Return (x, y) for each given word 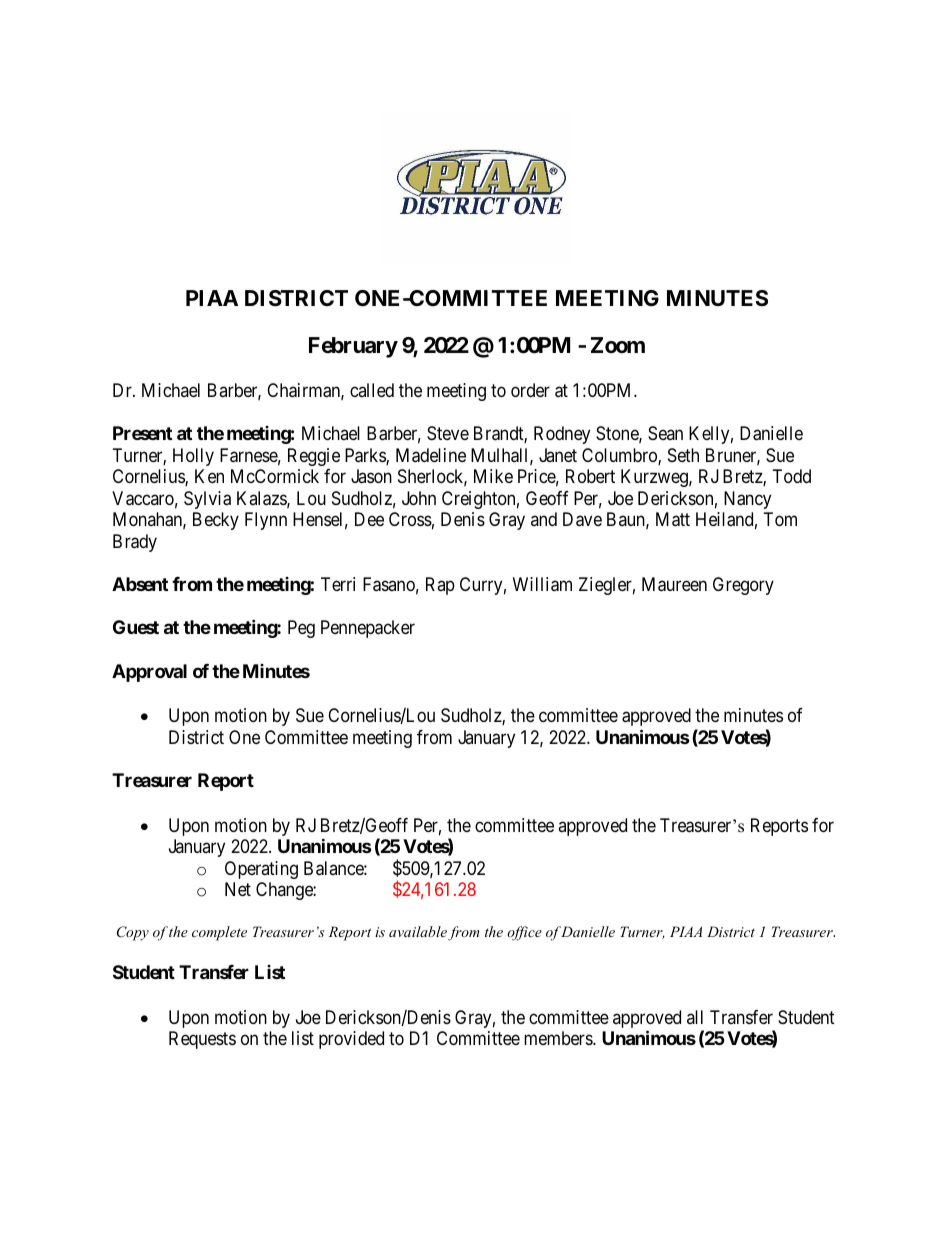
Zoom (618, 345)
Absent (140, 584)
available (418, 931)
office (524, 933)
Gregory (743, 586)
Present (142, 433)
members (559, 1038)
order (530, 390)
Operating (261, 870)
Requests (202, 1040)
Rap (440, 586)
